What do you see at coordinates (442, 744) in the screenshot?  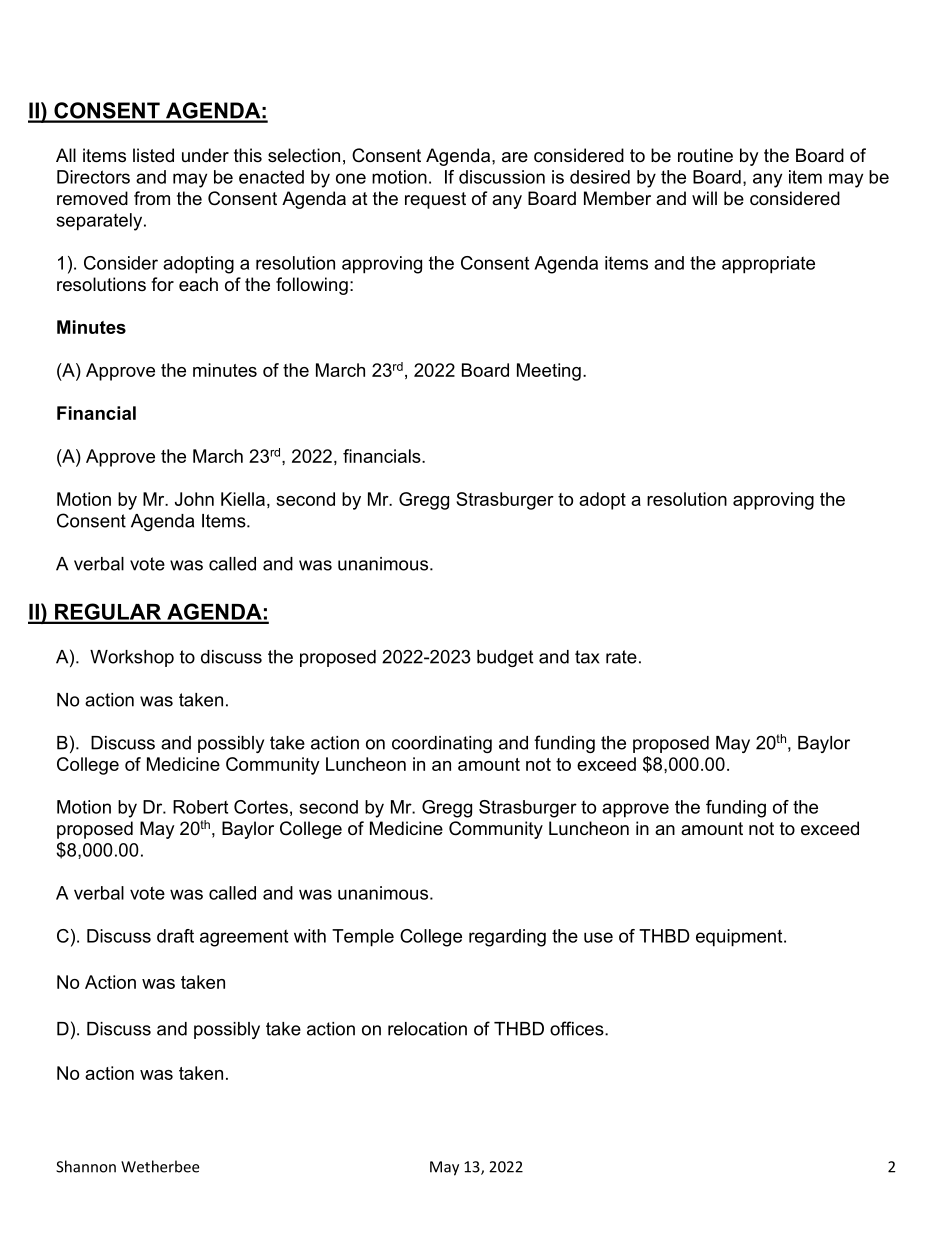 I see `coordinating` at bounding box center [442, 744].
